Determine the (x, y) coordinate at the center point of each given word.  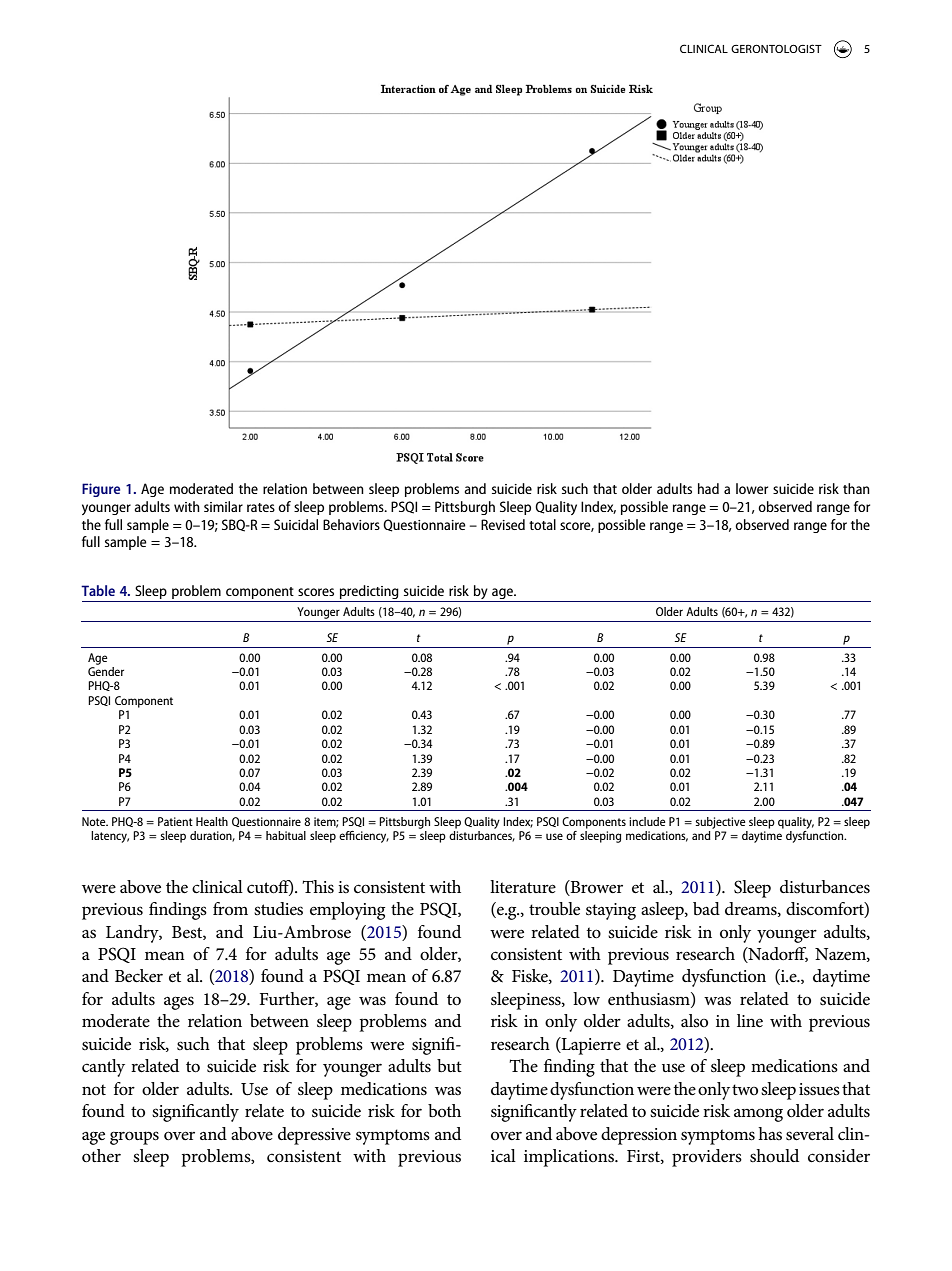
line (750, 1021)
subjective (720, 823)
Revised (503, 524)
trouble (554, 908)
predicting (369, 593)
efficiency (364, 837)
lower (752, 488)
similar (223, 506)
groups (134, 1138)
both (444, 1110)
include (647, 821)
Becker (139, 976)
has (770, 1134)
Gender (106, 670)
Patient (175, 821)
